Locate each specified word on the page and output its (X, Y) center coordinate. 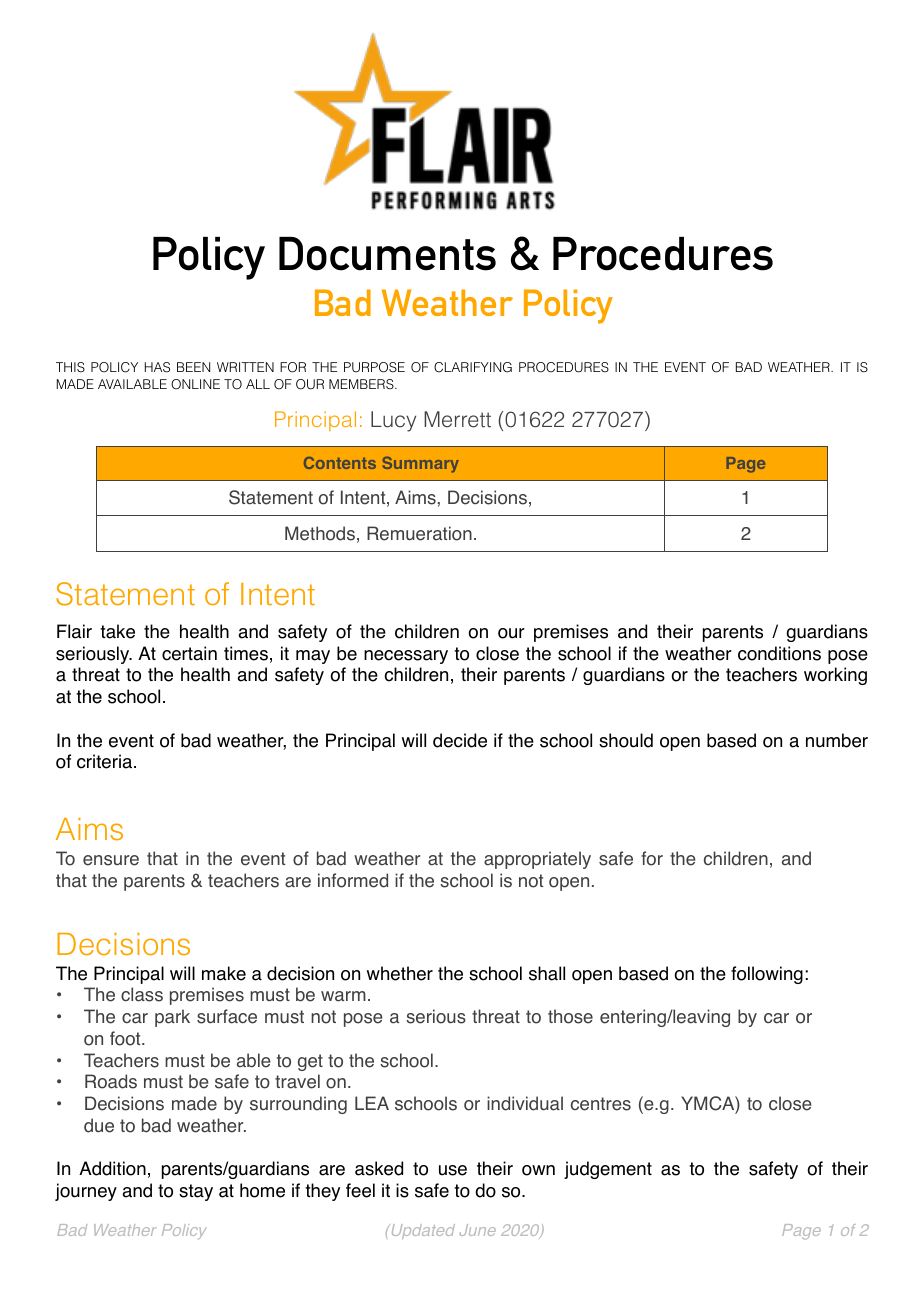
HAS (157, 367)
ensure (111, 860)
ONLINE (195, 384)
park (172, 1018)
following (767, 975)
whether (400, 973)
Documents (387, 254)
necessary (406, 657)
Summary (421, 464)
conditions (779, 653)
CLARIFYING (473, 367)
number (837, 740)
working (835, 676)
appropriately (537, 860)
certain (189, 653)
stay (196, 1192)
